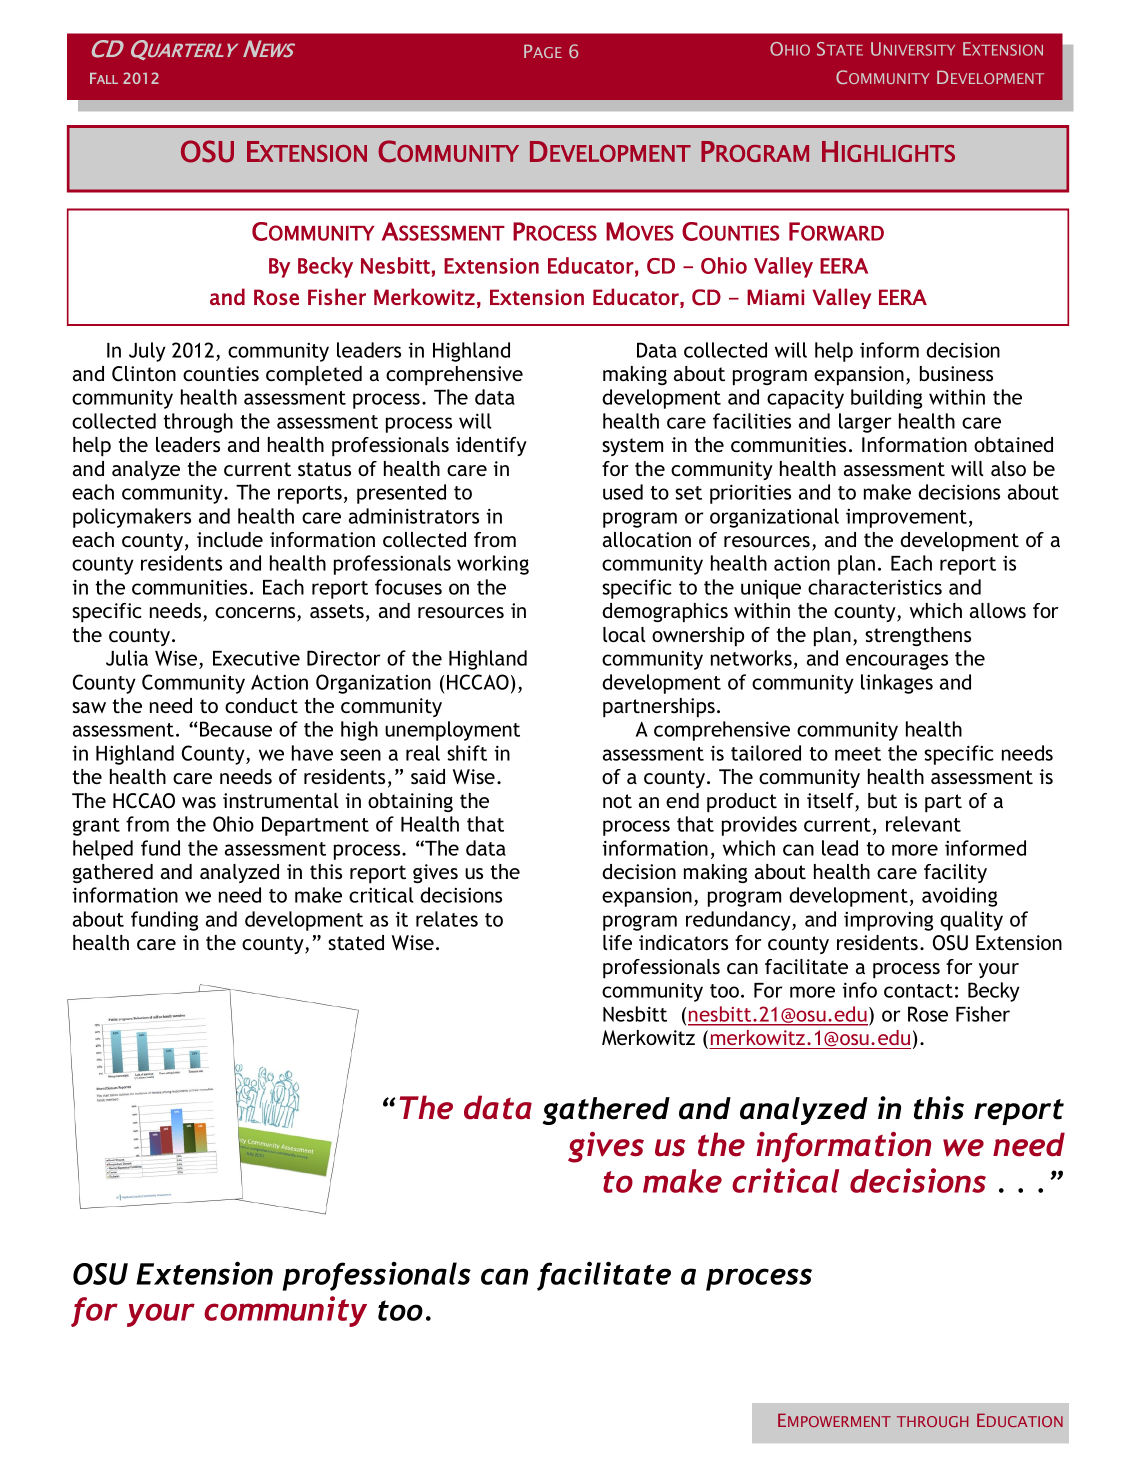  Describe the element at coordinates (617, 942) in the screenshot. I see `life` at that location.
